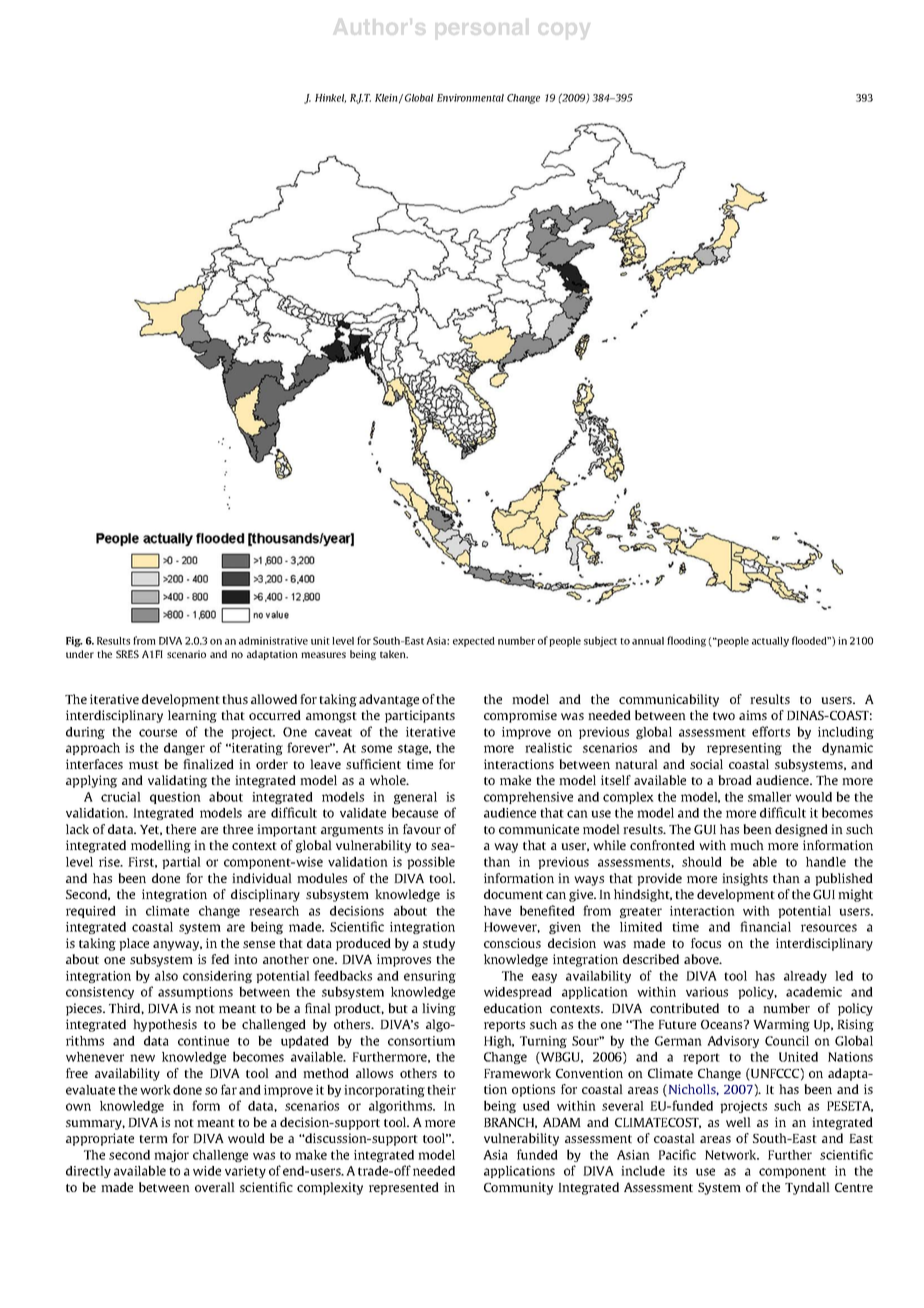  Describe the element at coordinates (686, 641) in the document. I see `flooding` at that location.
